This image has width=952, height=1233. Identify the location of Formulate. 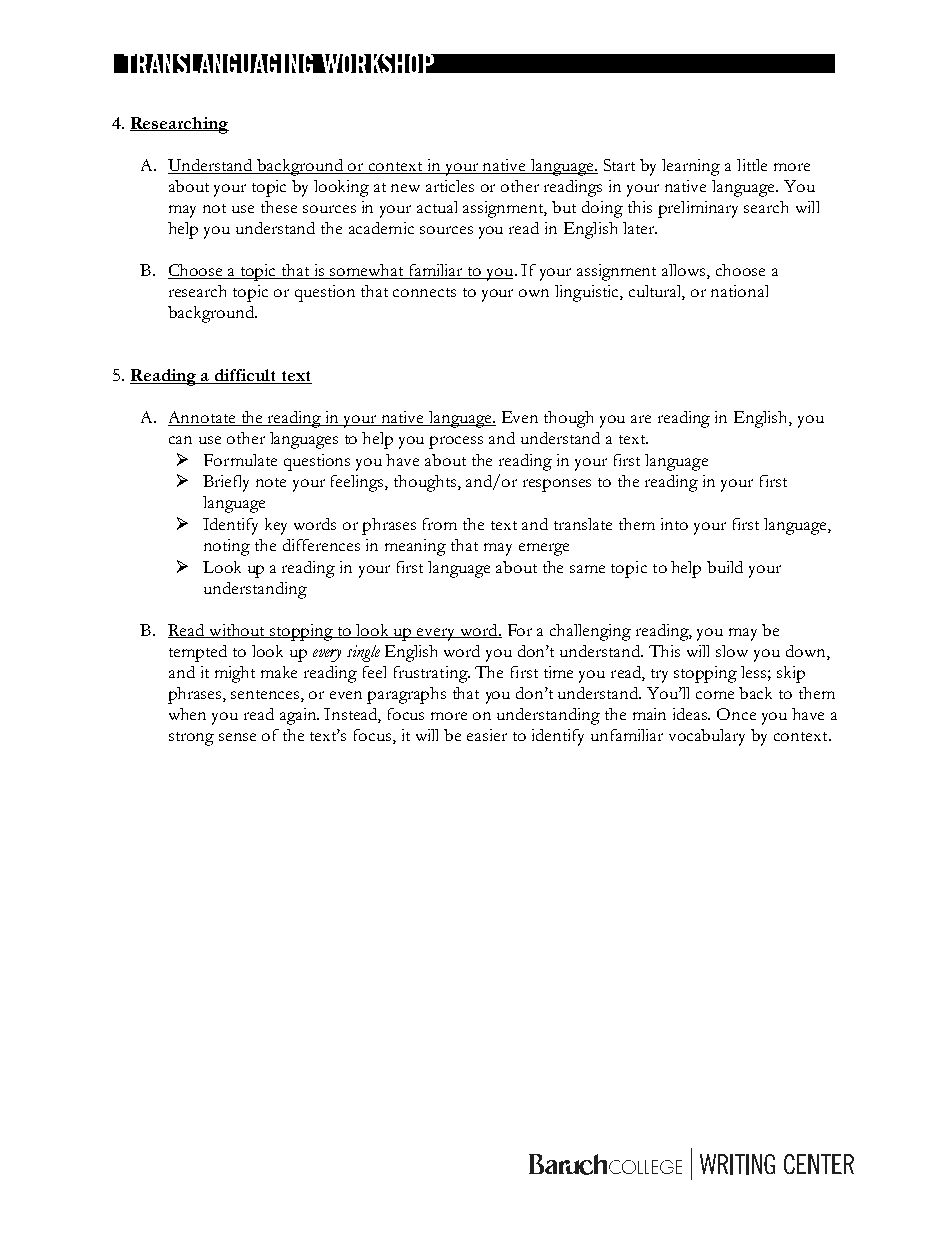
(240, 460).
